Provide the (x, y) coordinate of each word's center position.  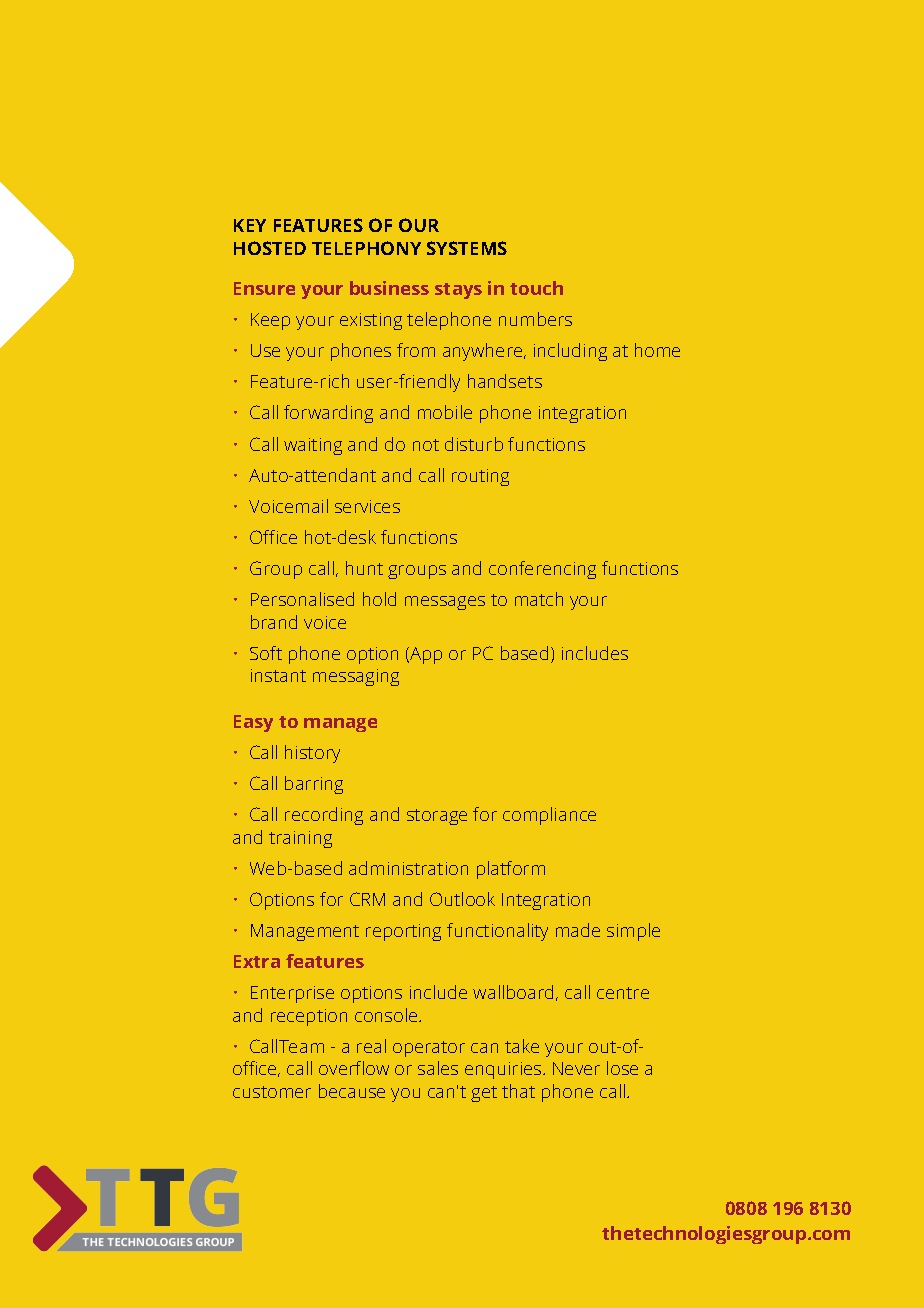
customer (272, 1092)
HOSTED (270, 248)
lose (622, 1068)
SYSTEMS (467, 248)
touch (536, 288)
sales (438, 1068)
